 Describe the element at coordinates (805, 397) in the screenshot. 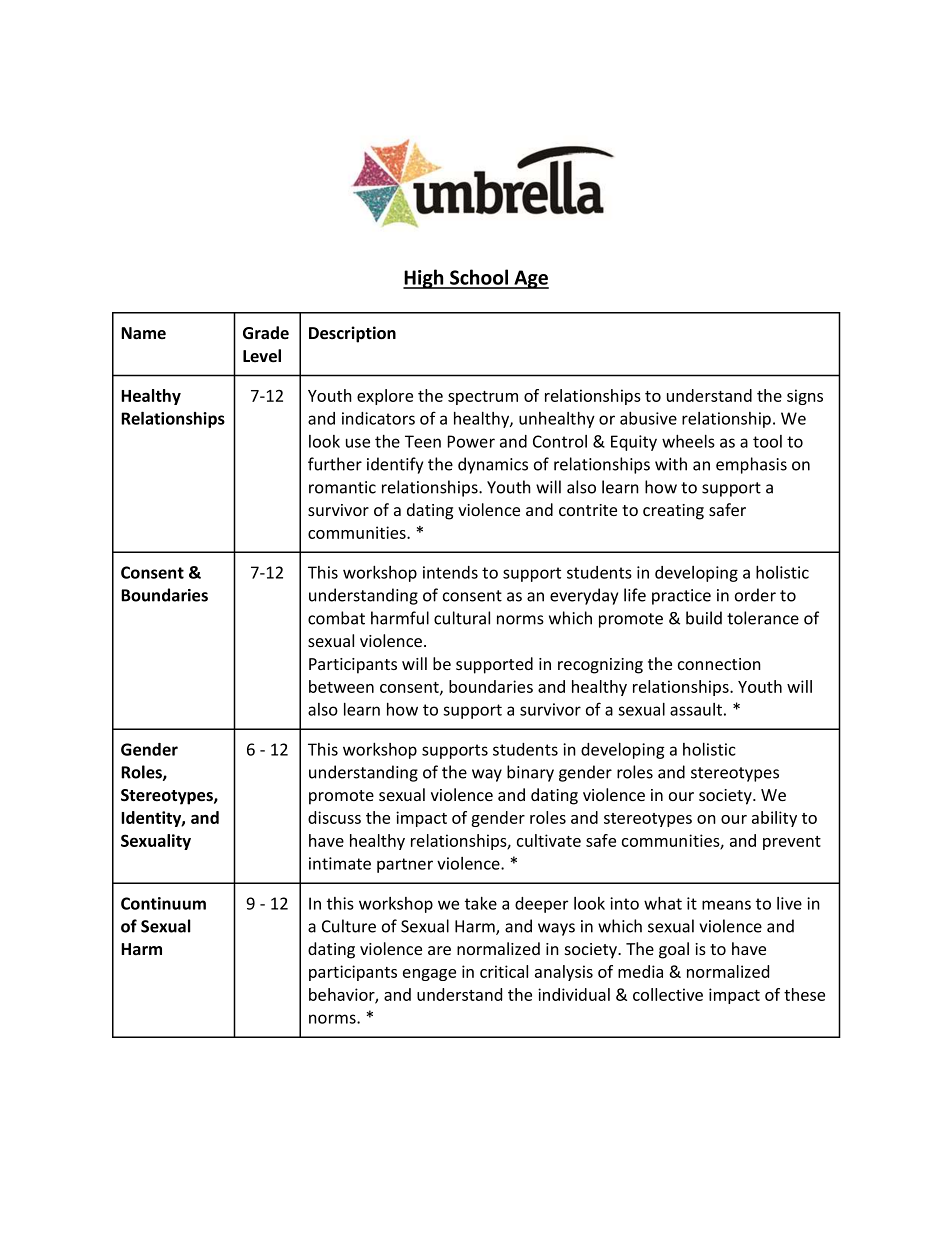

I see `signs` at that location.
